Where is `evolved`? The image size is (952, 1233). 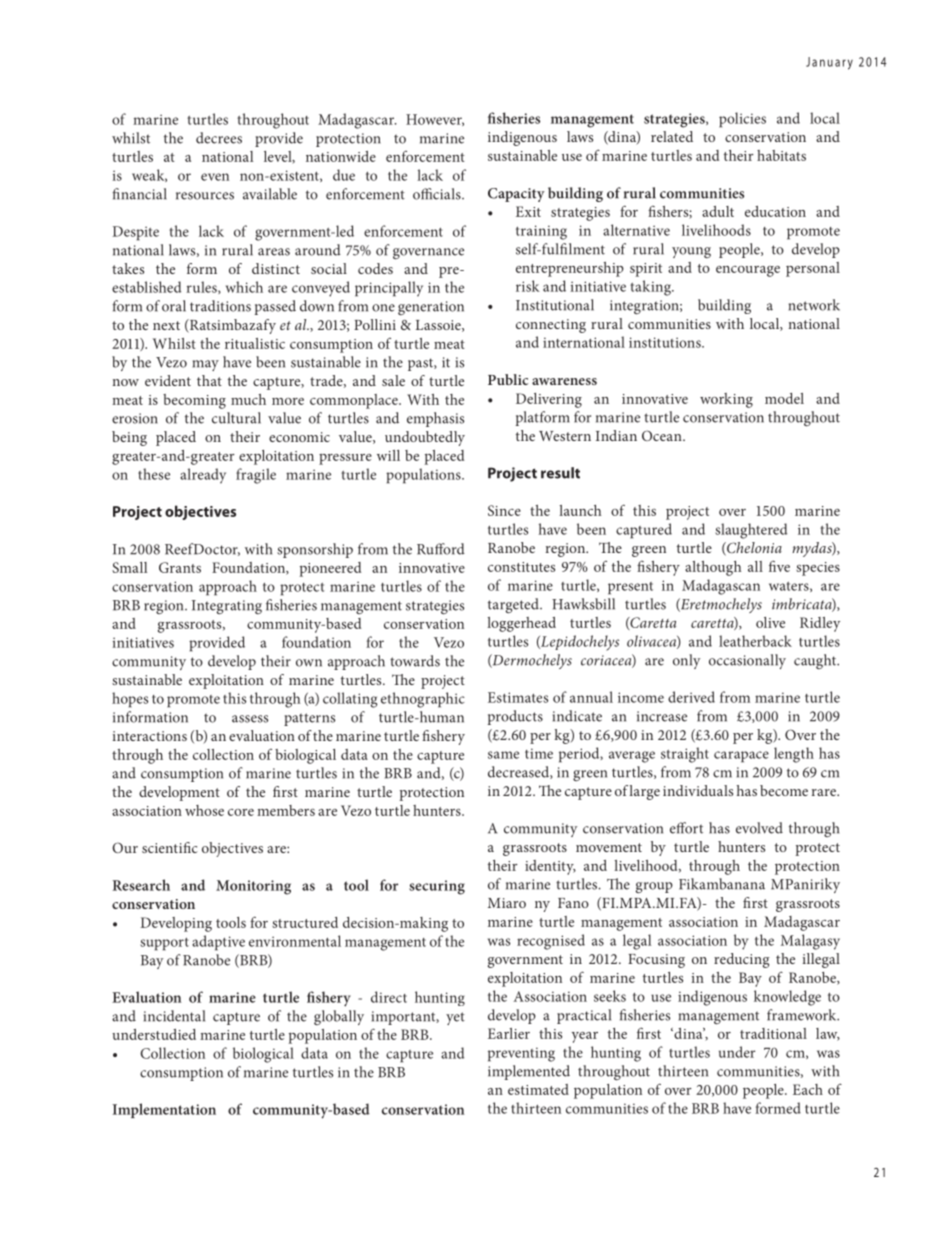
evolved is located at coordinates (759, 828).
